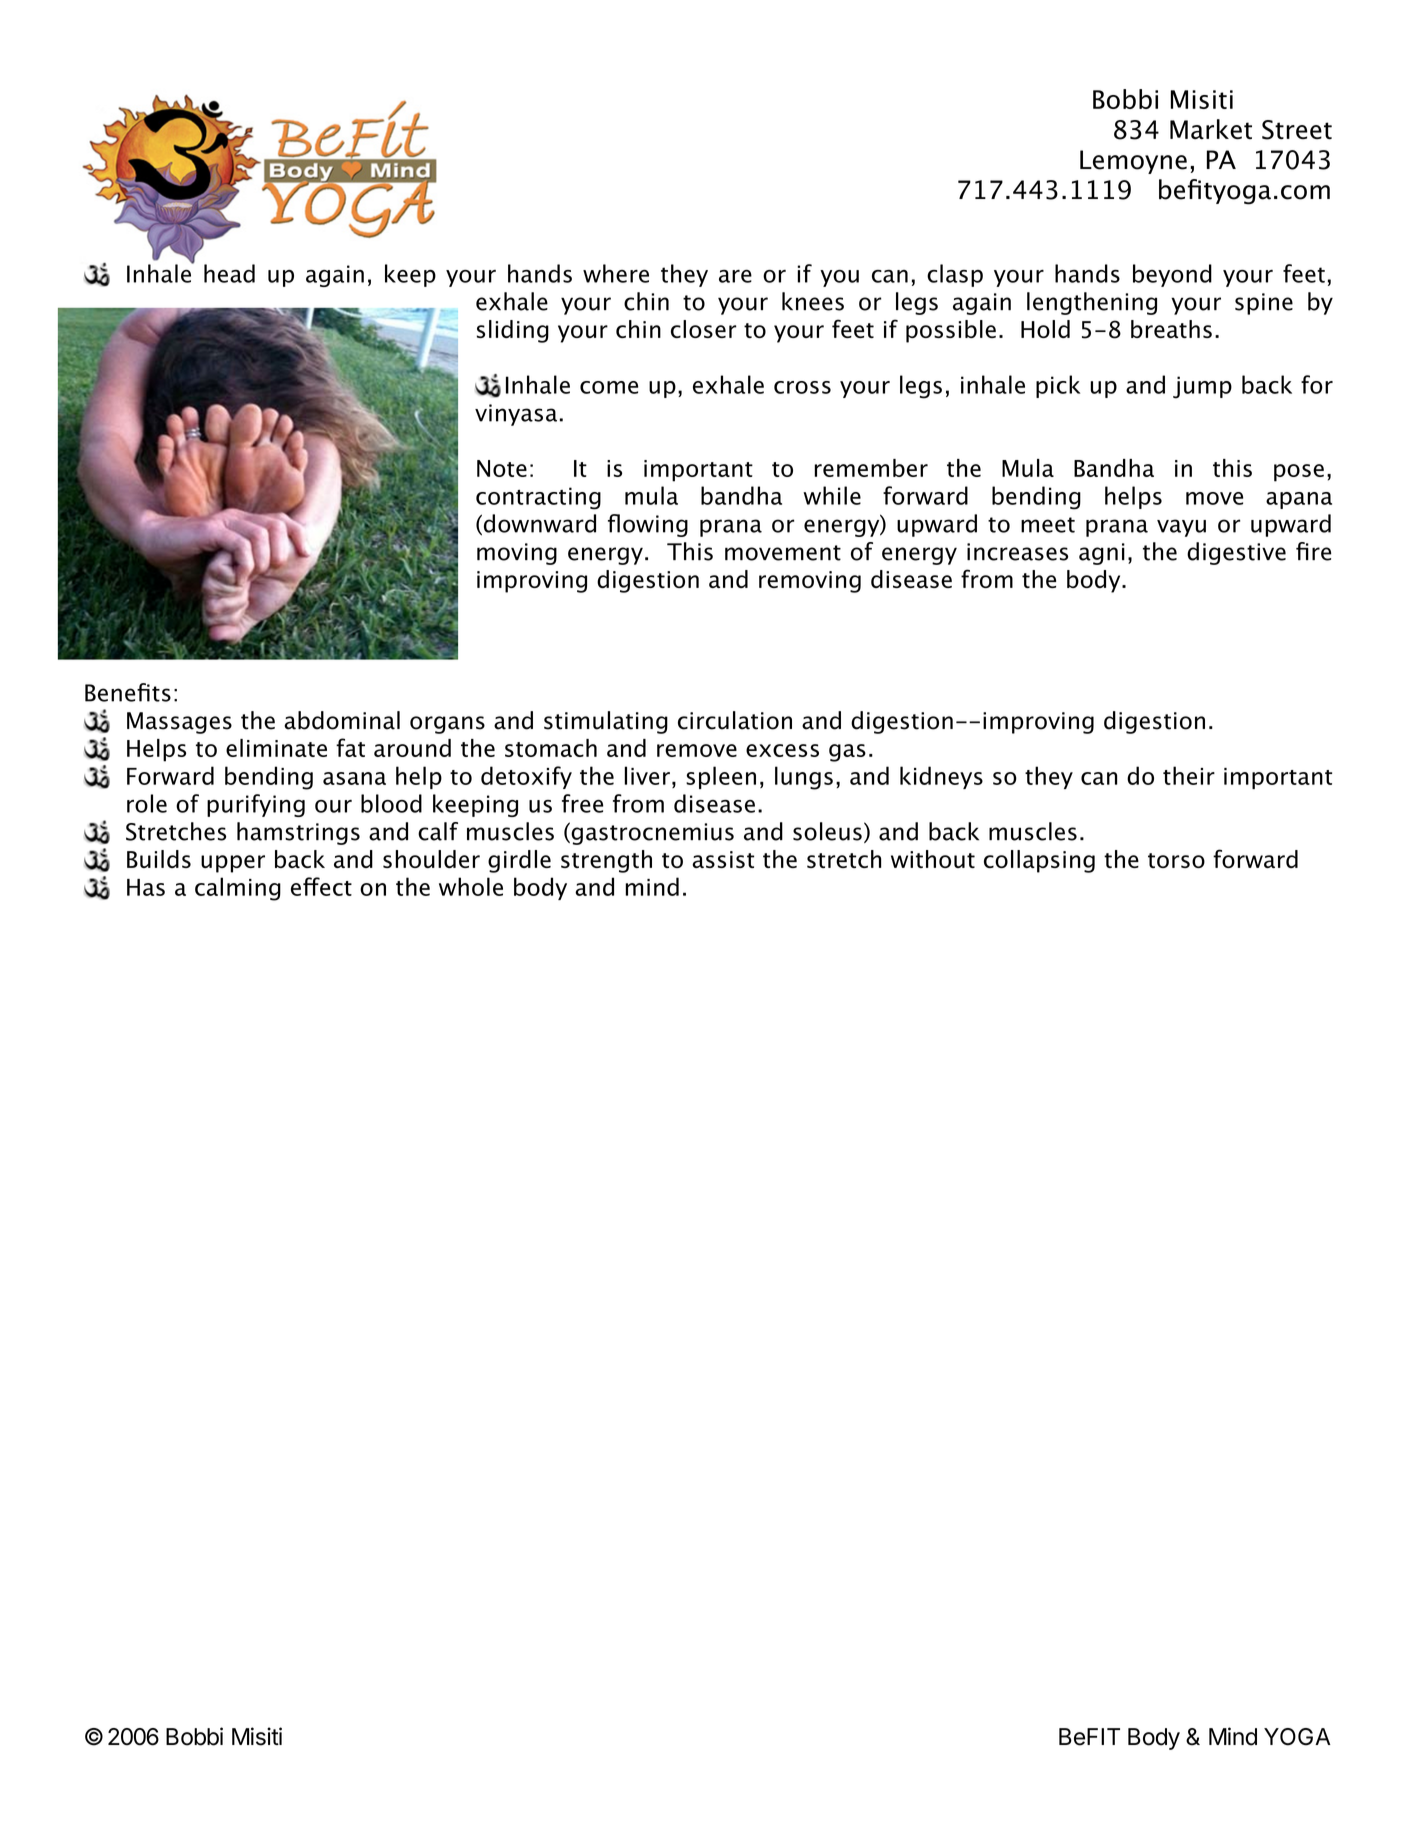 The image size is (1416, 1833). Describe the element at coordinates (1211, 129) in the screenshot. I see `Market` at that location.
